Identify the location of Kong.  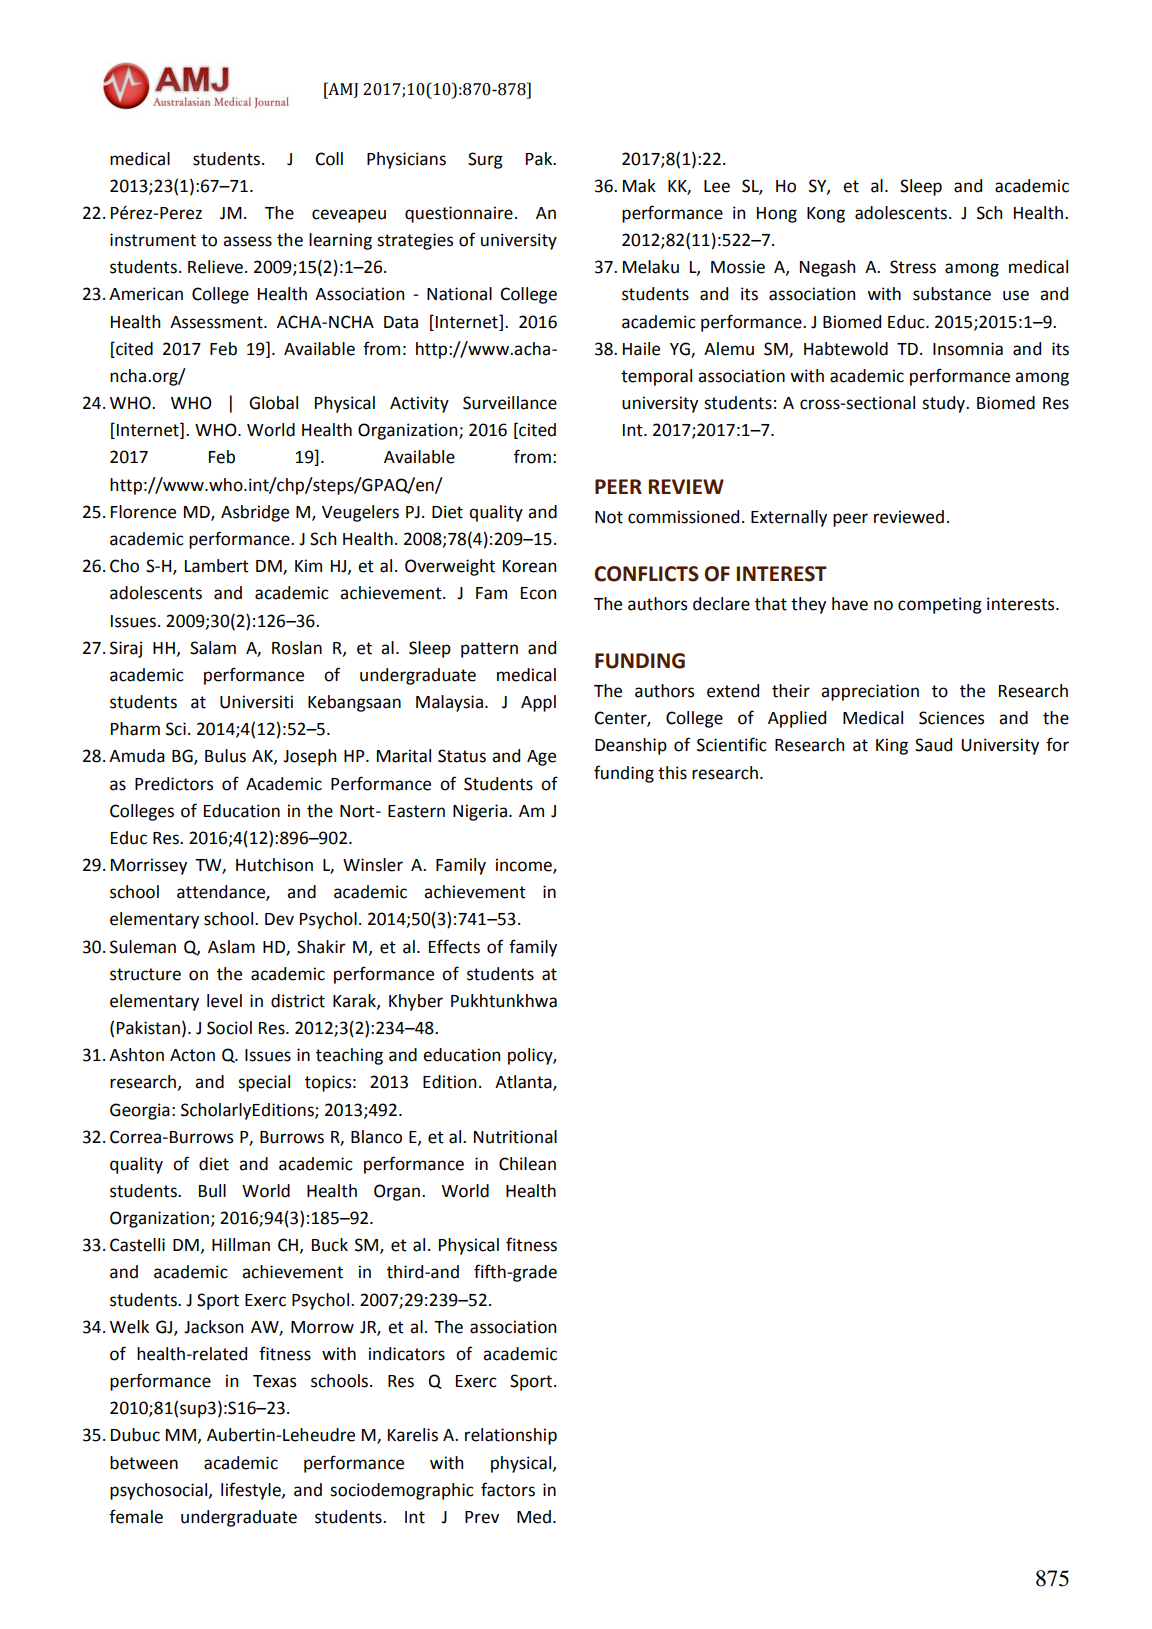
(826, 215).
